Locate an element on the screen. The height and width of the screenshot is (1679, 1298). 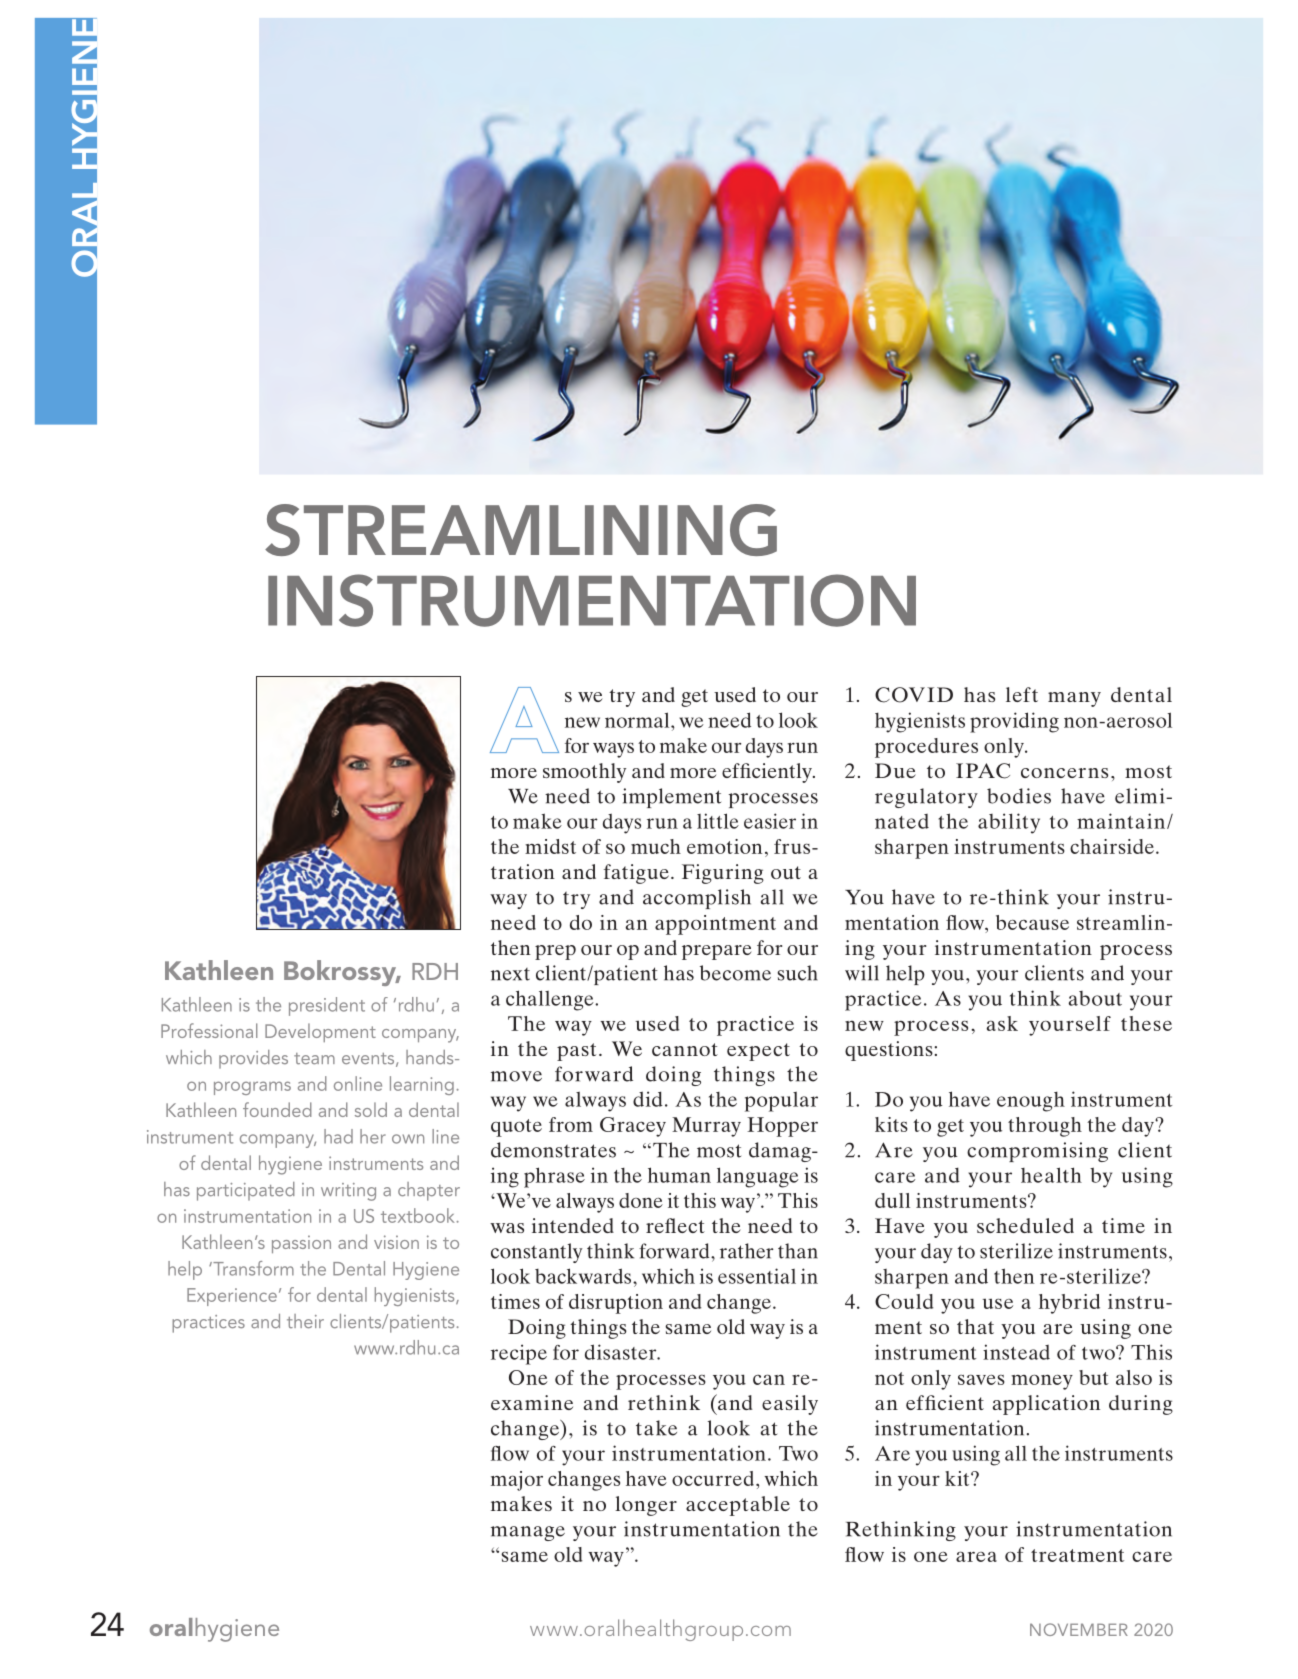
manage is located at coordinates (528, 1533).
